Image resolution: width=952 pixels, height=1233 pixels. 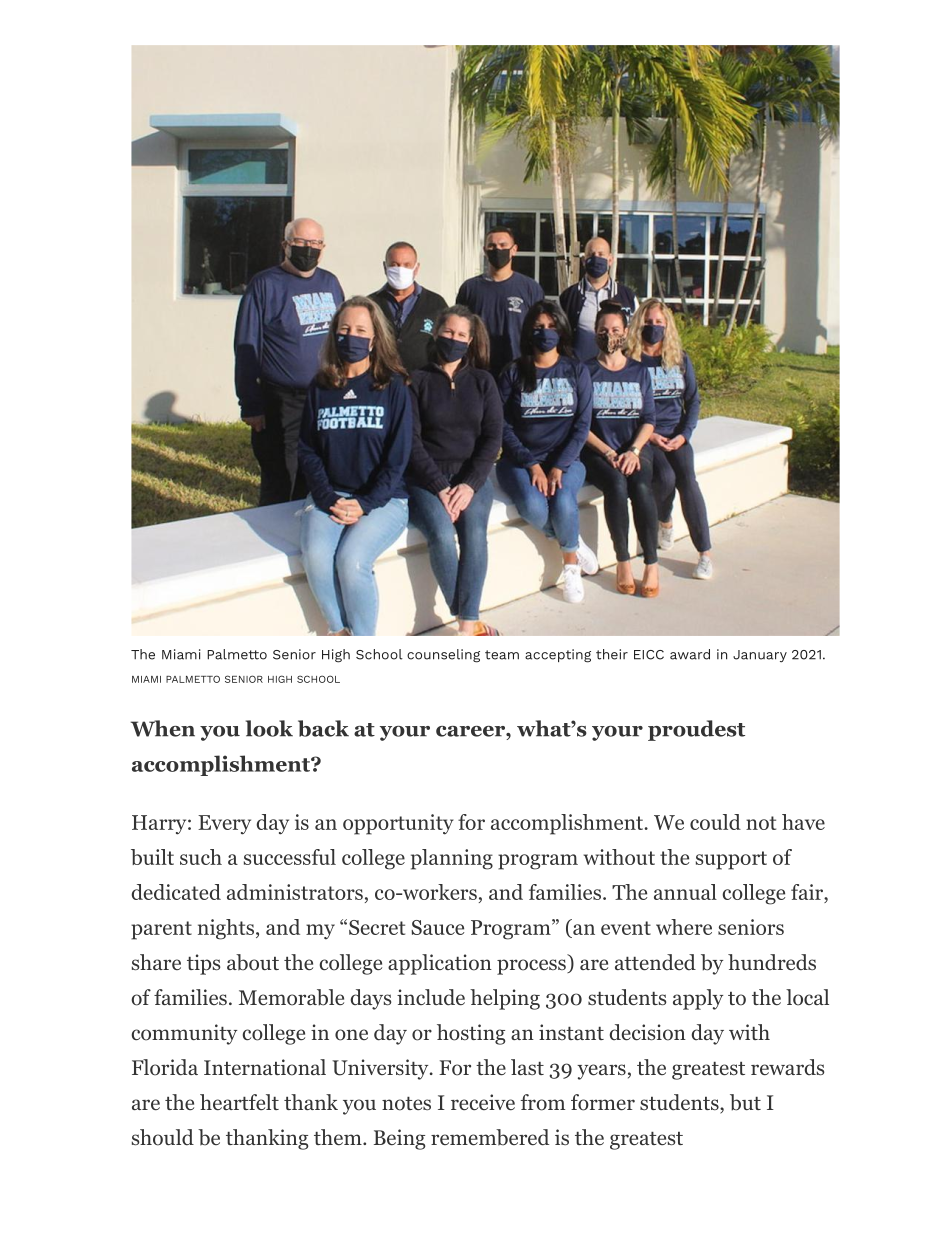 What do you see at coordinates (685, 892) in the document?
I see `annual` at bounding box center [685, 892].
